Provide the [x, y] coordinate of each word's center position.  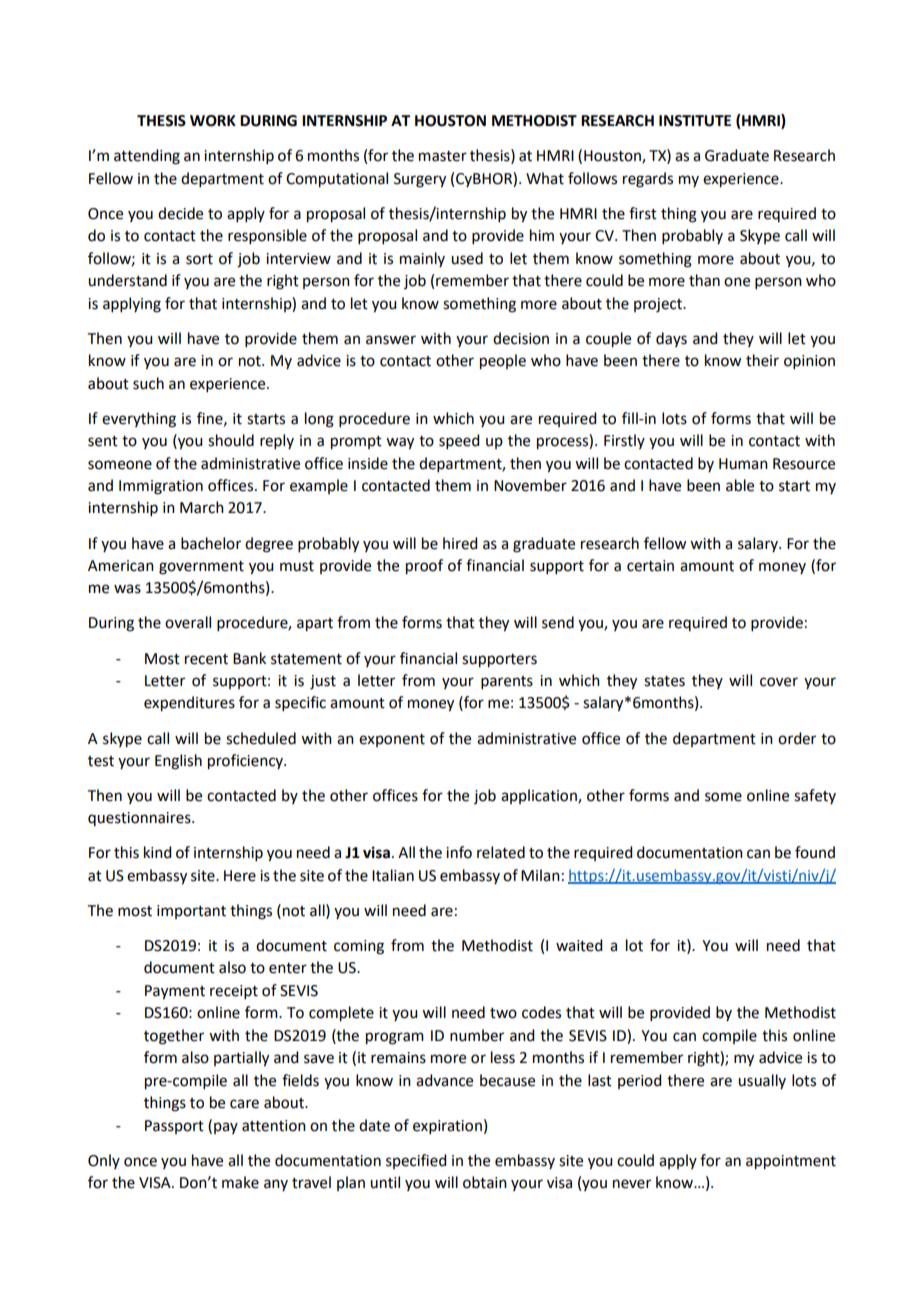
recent [206, 659]
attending [147, 157]
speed [459, 441]
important [191, 912]
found [815, 852]
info [459, 852]
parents [507, 682]
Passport [174, 1127]
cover [779, 682]
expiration [447, 1127]
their [762, 360]
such [148, 383]
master [443, 156]
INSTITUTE [695, 121]
